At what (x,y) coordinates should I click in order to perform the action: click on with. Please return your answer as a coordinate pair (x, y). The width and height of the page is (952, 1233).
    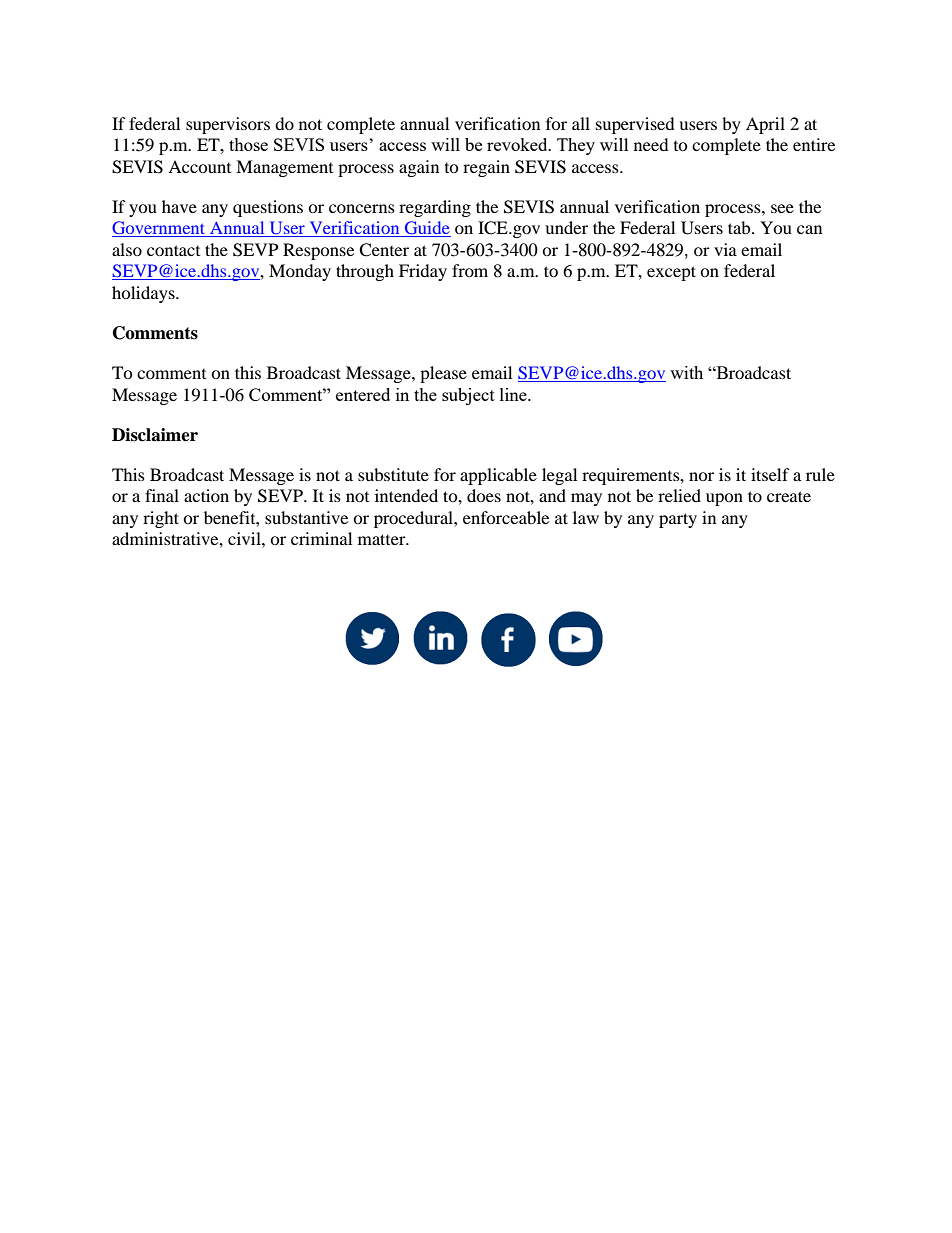
    Looking at the image, I should click on (686, 372).
